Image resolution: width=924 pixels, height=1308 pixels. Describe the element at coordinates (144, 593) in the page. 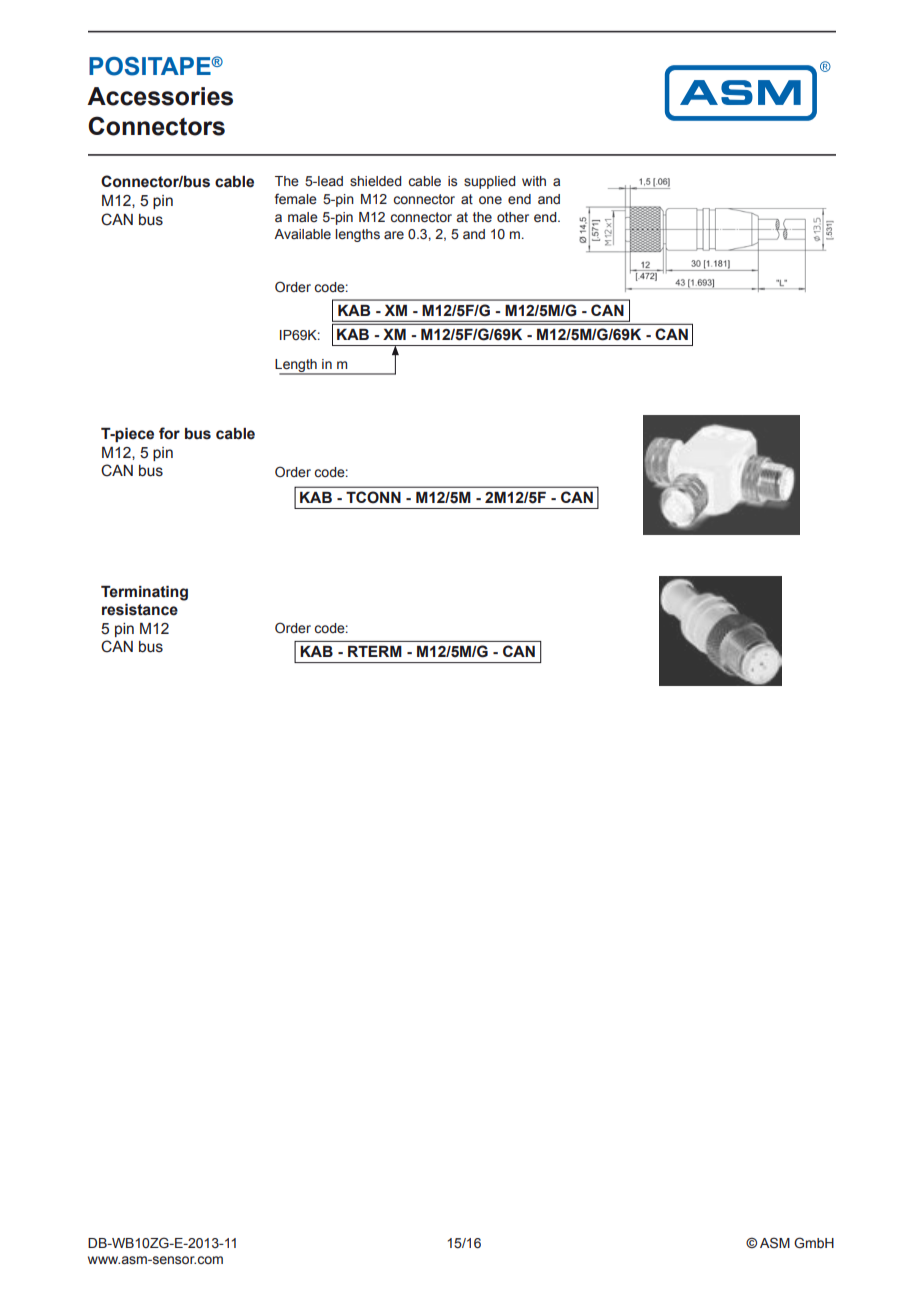

I see `Terminating` at that location.
